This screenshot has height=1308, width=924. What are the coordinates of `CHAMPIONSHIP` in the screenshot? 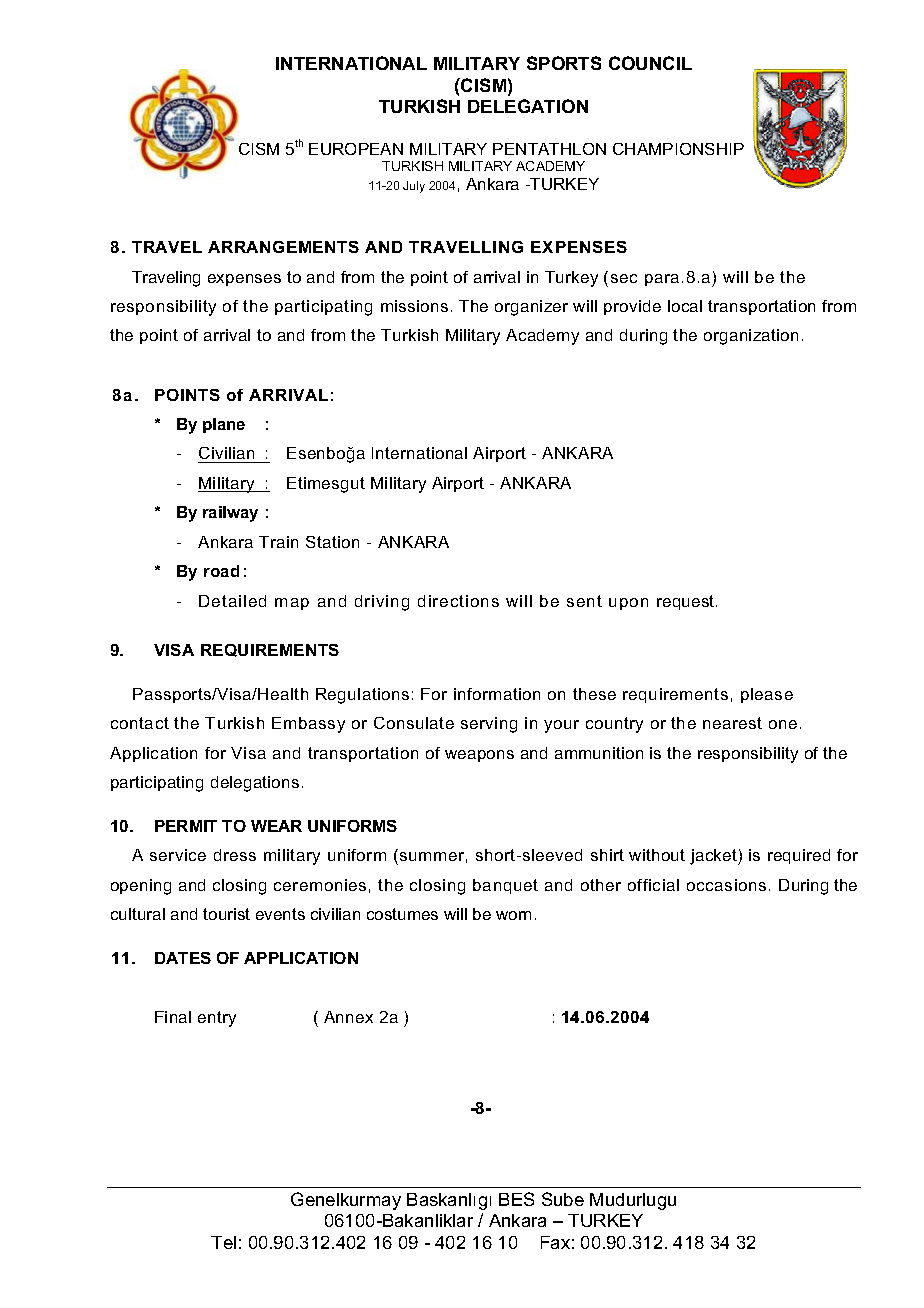 It's located at (678, 149).
